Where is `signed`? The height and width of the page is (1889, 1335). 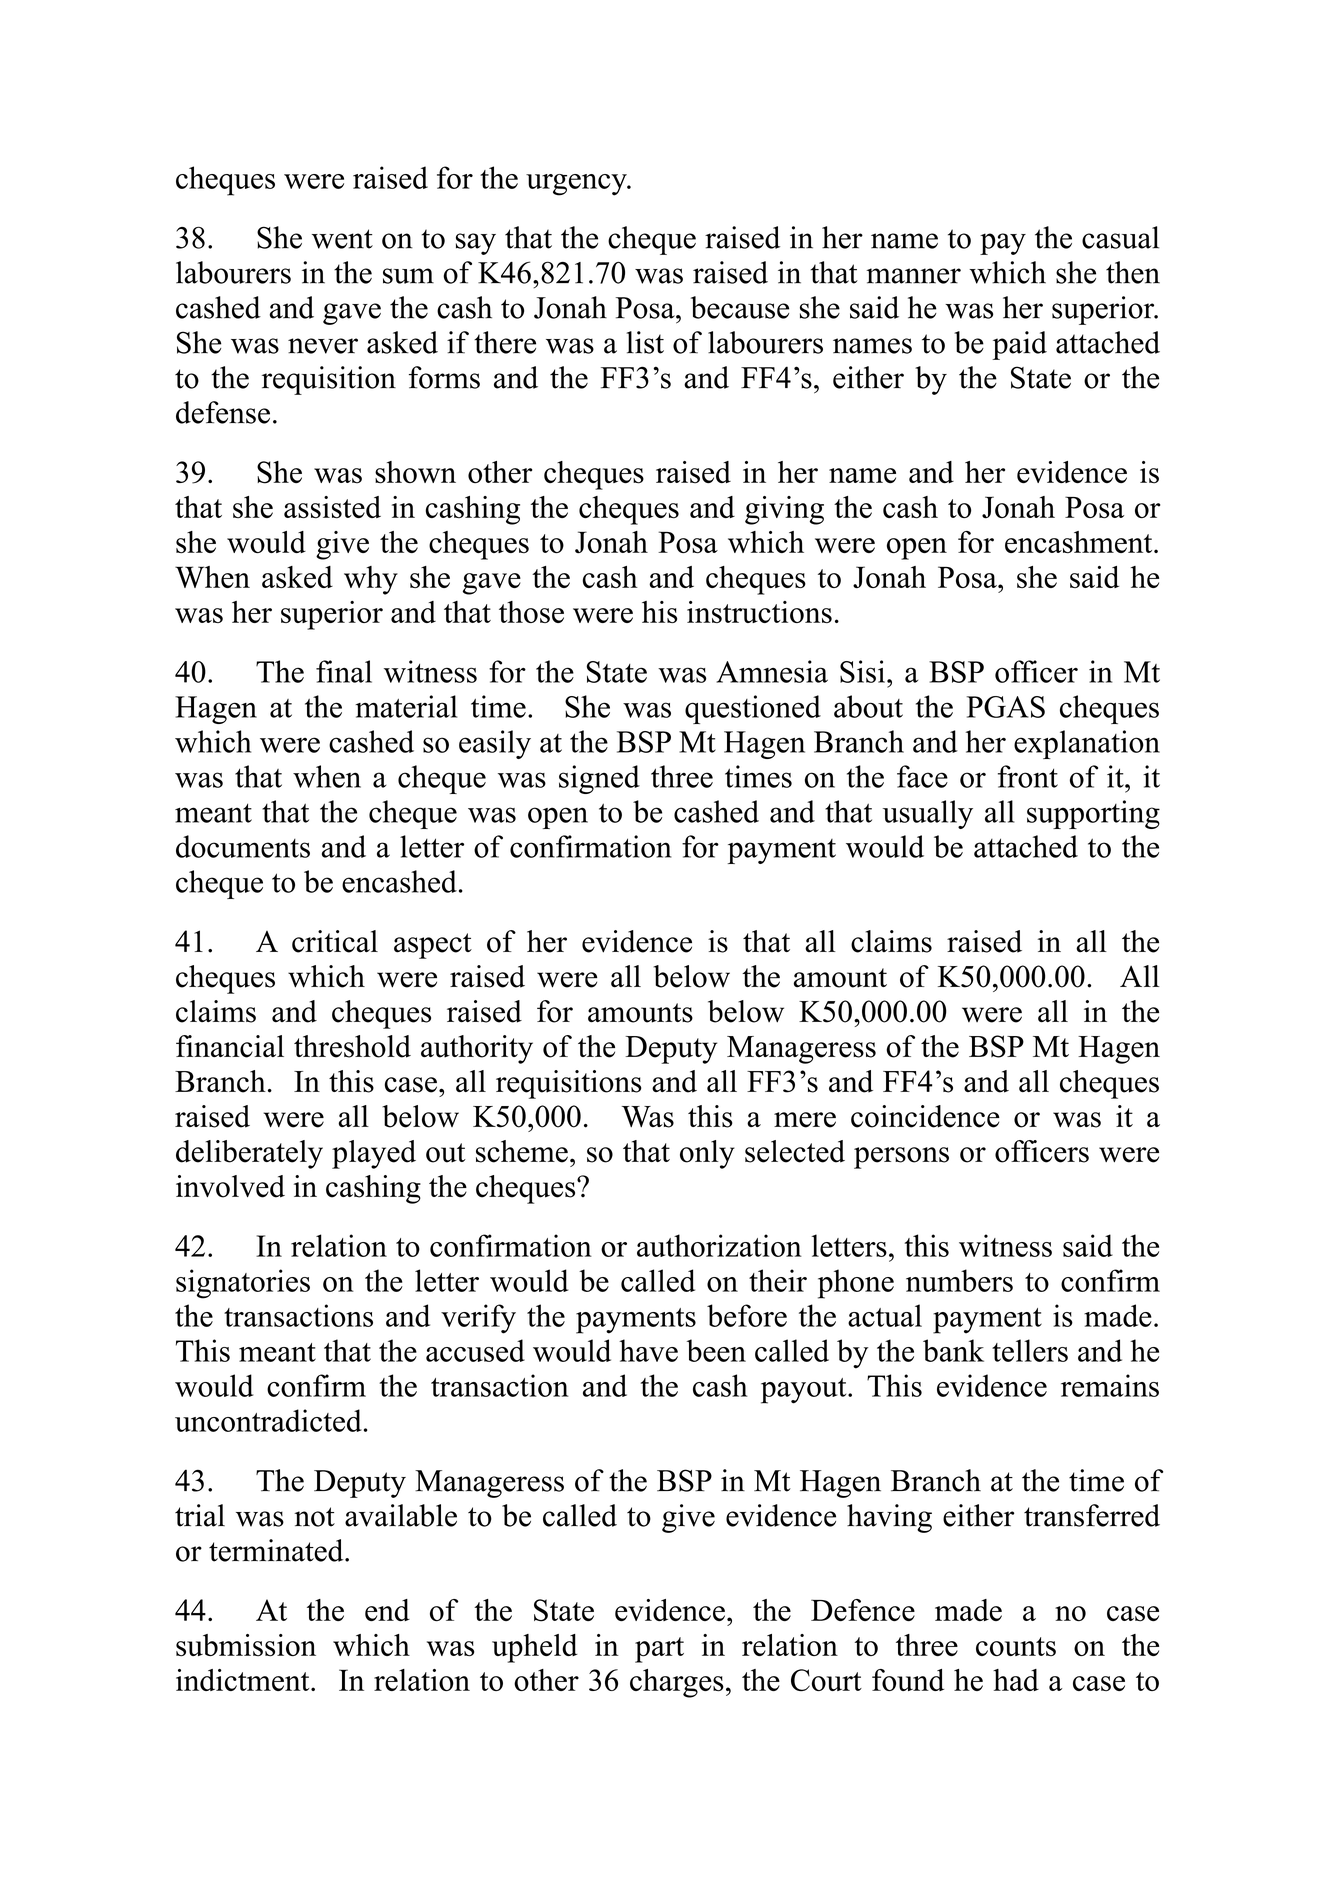 signed is located at coordinates (599, 779).
